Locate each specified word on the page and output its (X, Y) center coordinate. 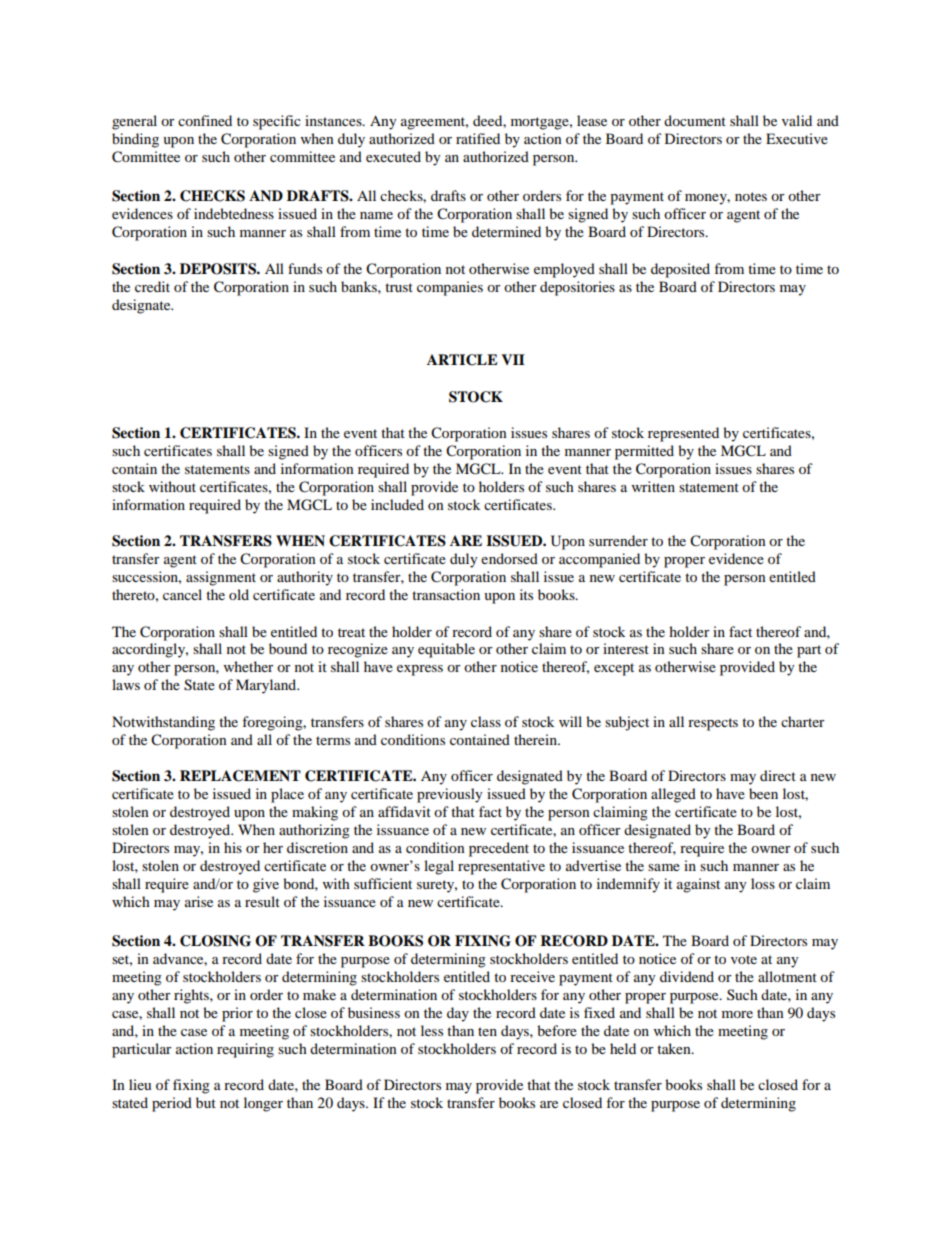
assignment (221, 578)
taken (675, 1048)
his (233, 847)
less (432, 1030)
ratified (478, 138)
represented (683, 434)
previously (450, 795)
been (763, 793)
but (206, 1102)
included (397, 504)
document (695, 120)
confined (205, 120)
